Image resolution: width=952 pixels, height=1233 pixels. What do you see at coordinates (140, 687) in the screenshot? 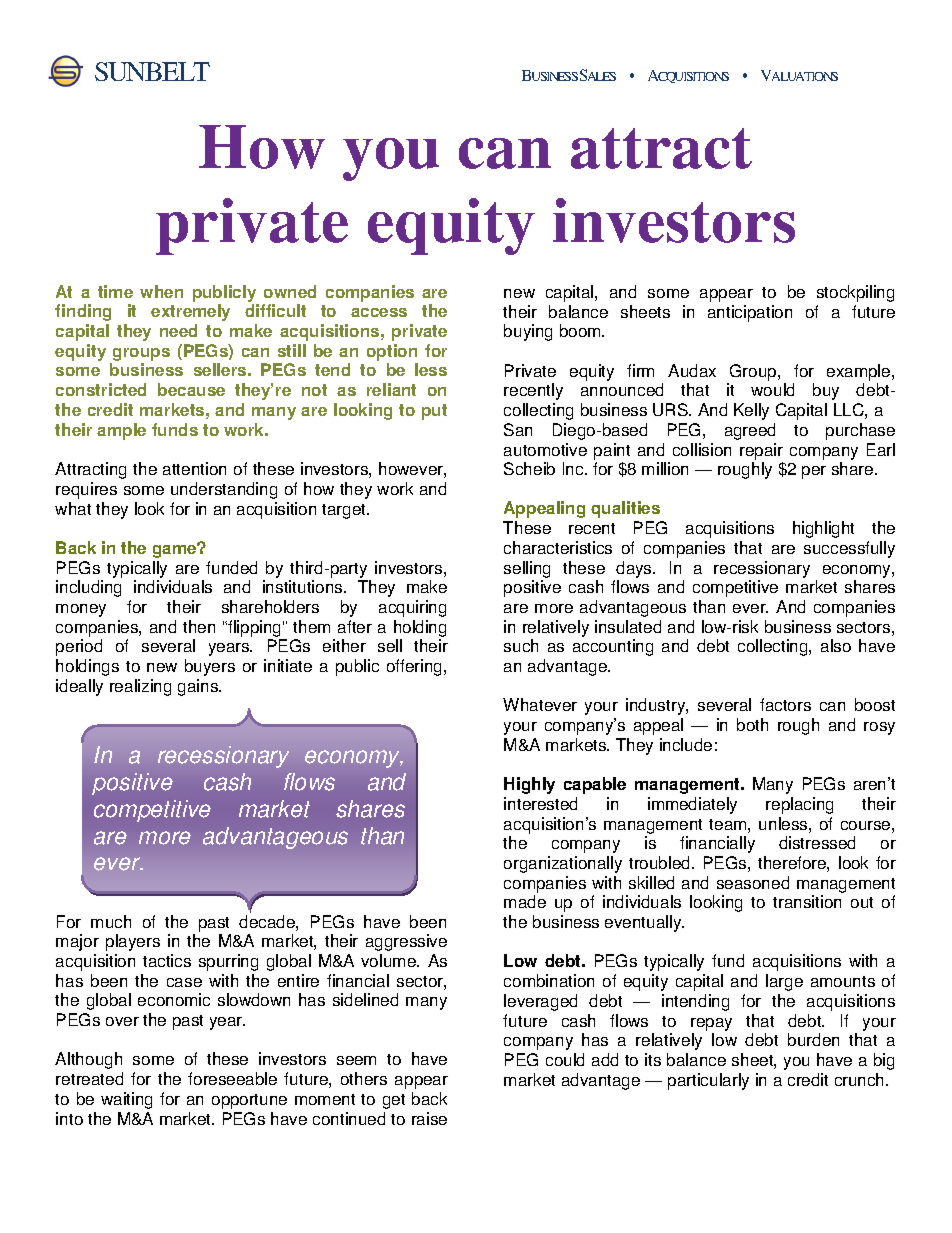
I see `realizing` at bounding box center [140, 687].
